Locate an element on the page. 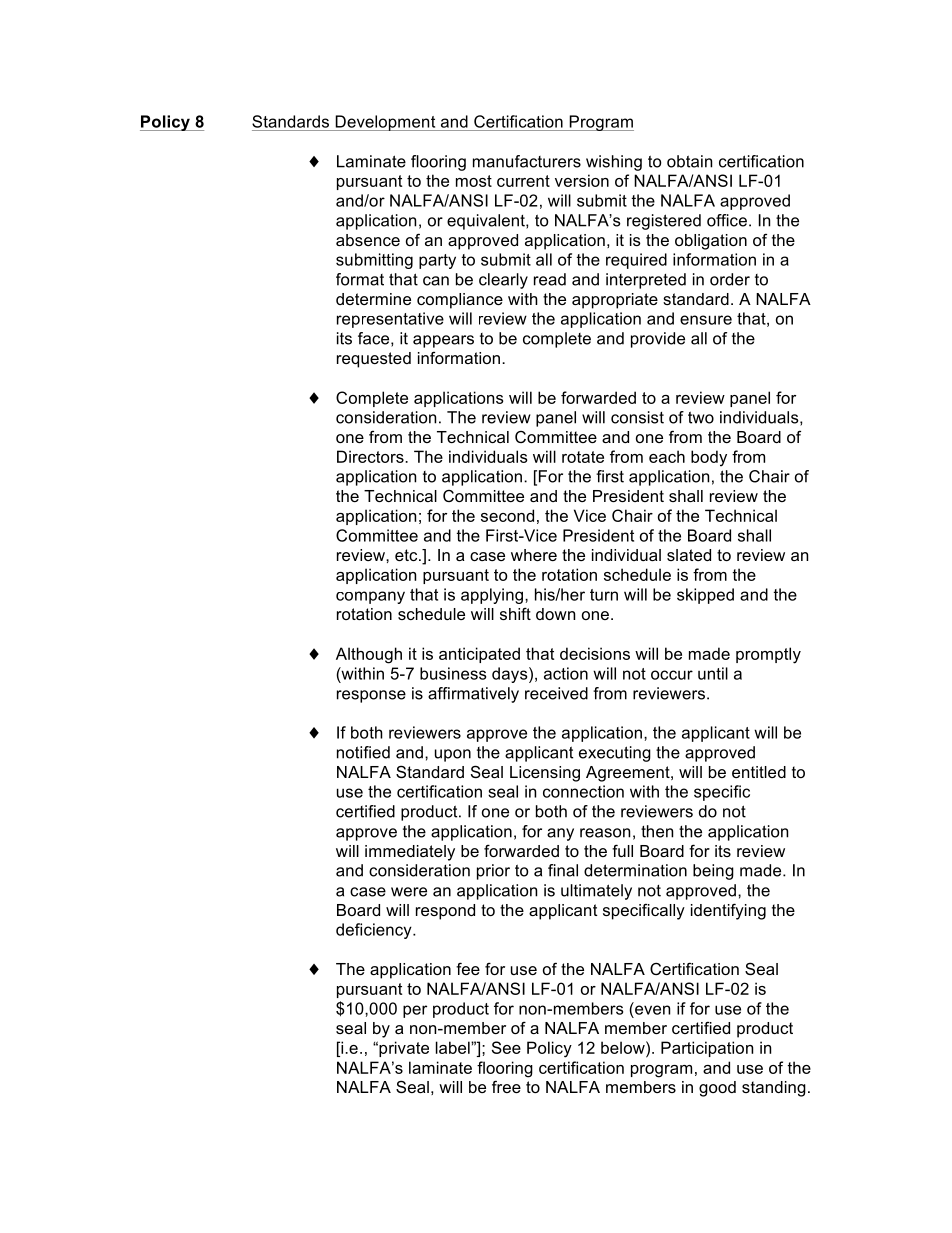 This image has height=1233, width=952. per is located at coordinates (415, 1011).
